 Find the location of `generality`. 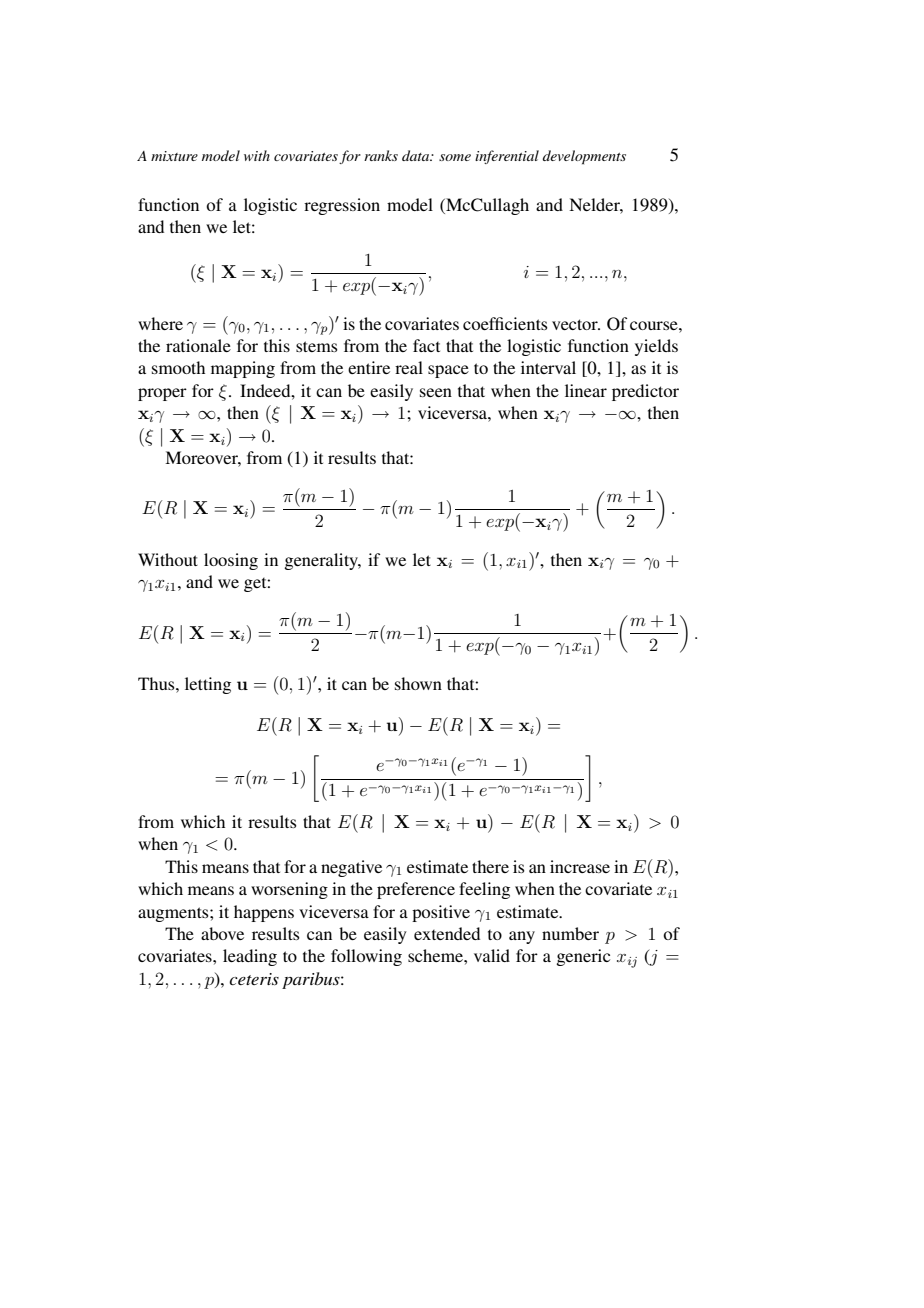

generality is located at coordinates (322, 561).
